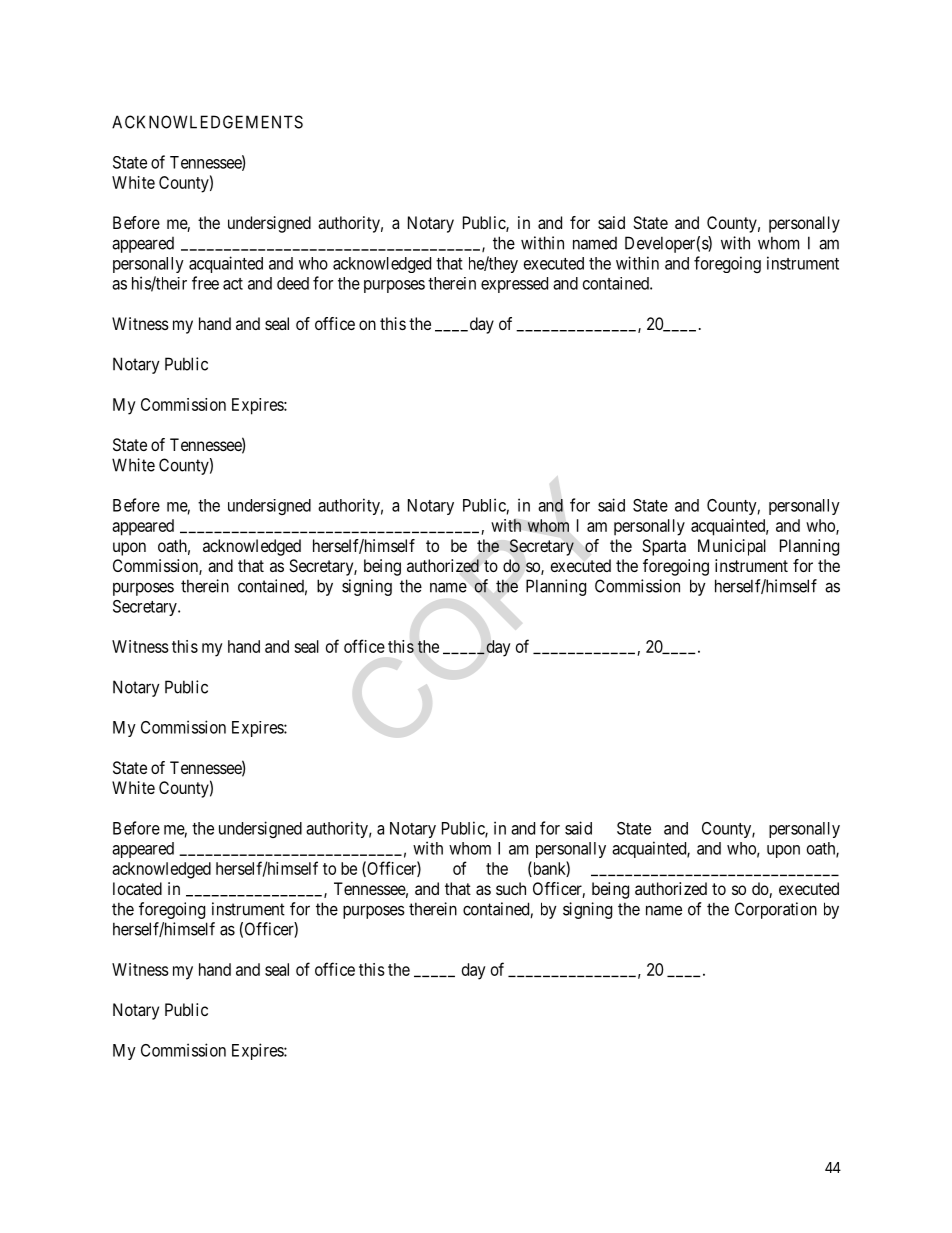  What do you see at coordinates (776, 910) in the screenshot?
I see `Corporation` at bounding box center [776, 910].
